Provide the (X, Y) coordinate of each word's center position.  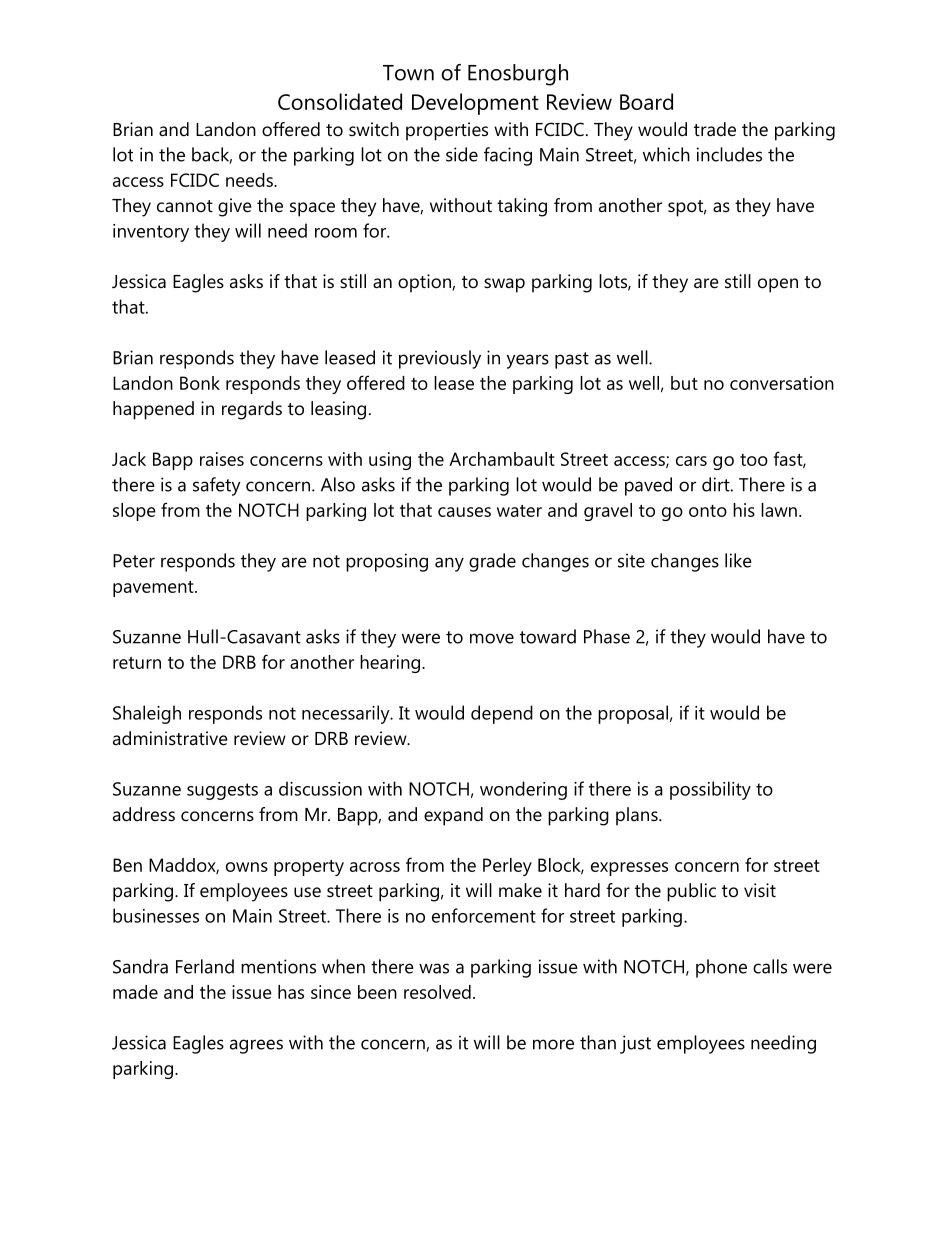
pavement (154, 588)
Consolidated (340, 101)
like (738, 560)
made (135, 992)
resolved (437, 992)
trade (715, 129)
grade (492, 562)
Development (475, 104)
